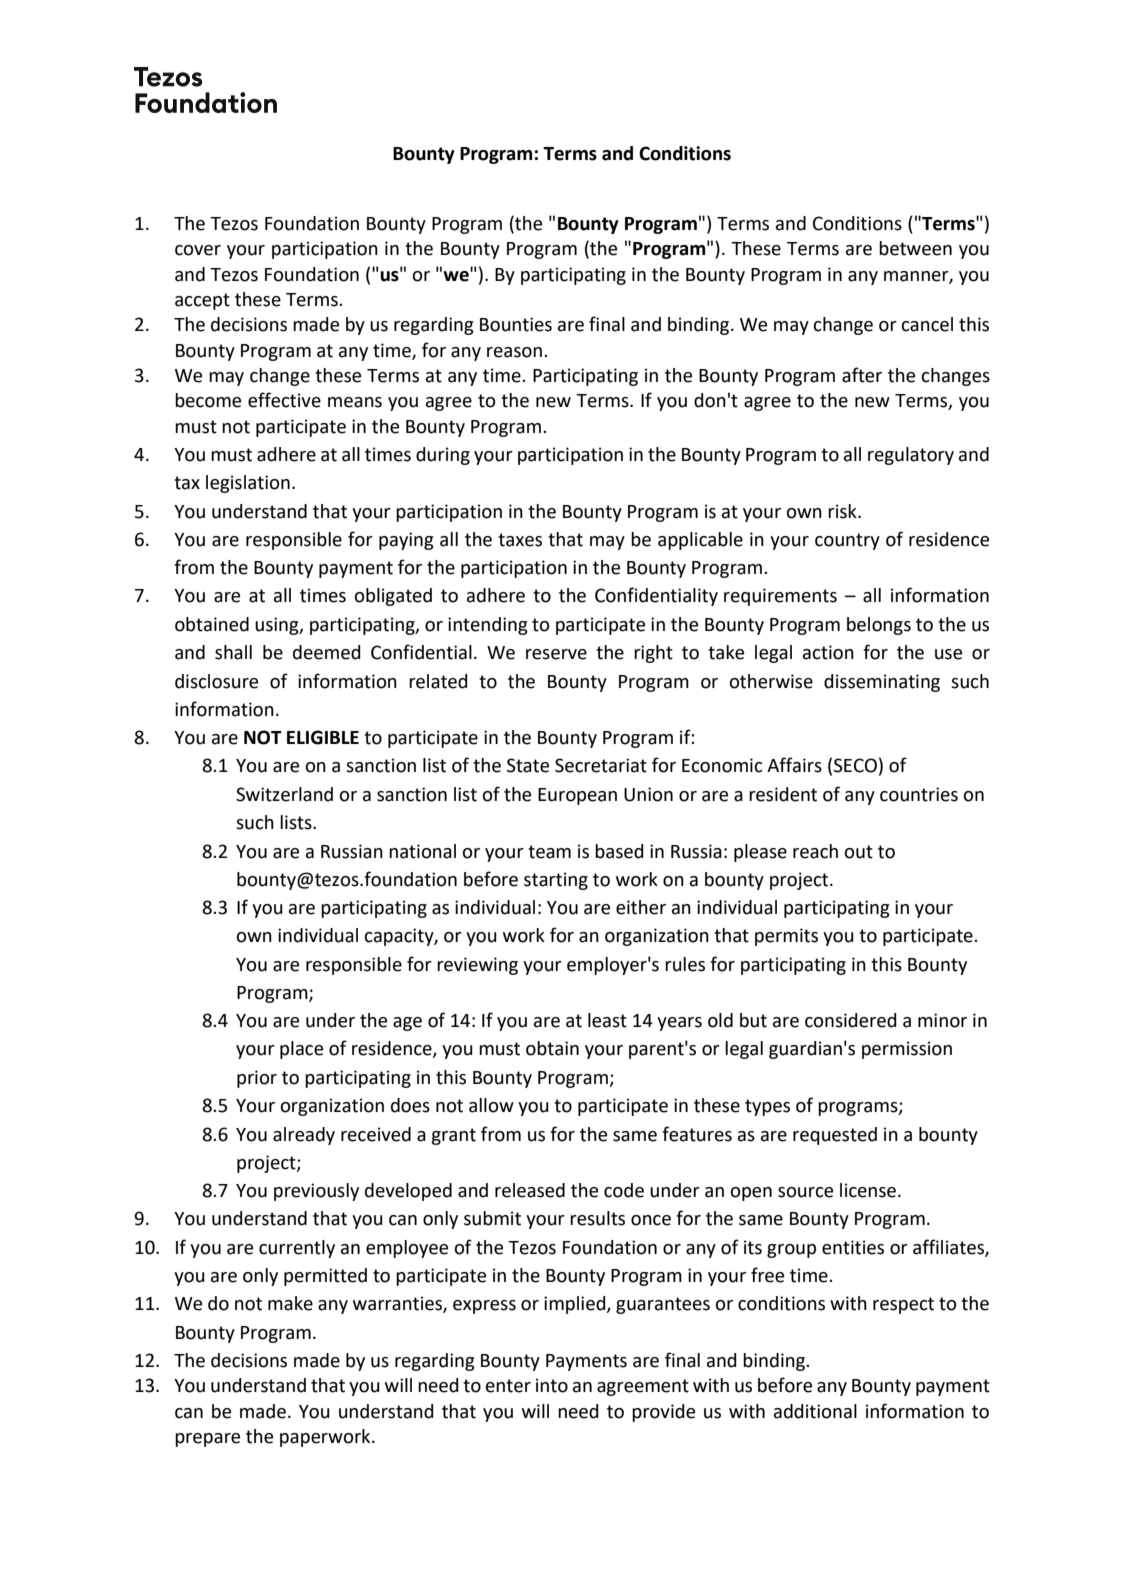 Image resolution: width=1124 pixels, height=1589 pixels. I want to click on Secretariat, so click(601, 765).
